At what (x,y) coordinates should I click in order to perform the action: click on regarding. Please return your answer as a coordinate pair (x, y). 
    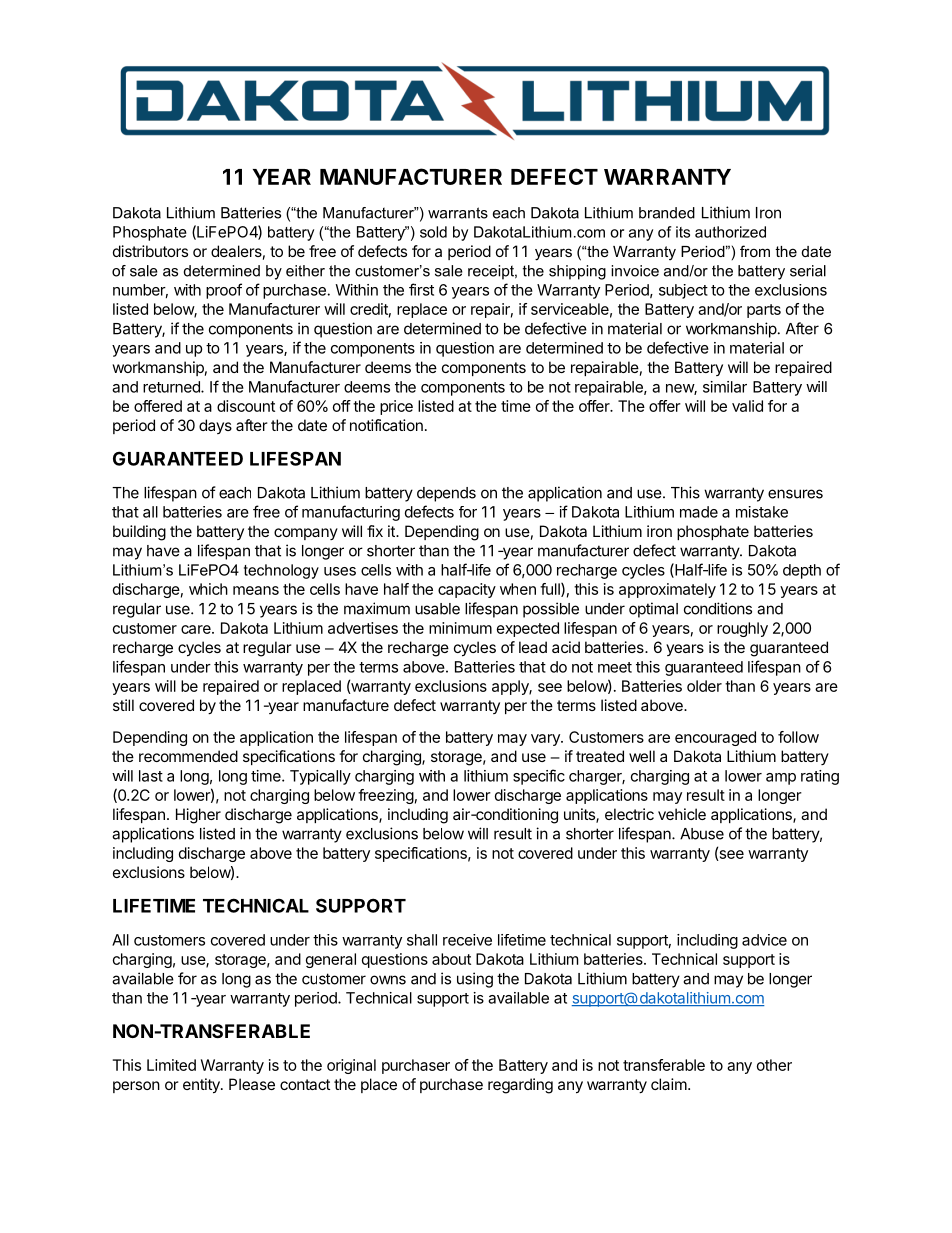
    Looking at the image, I should click on (520, 1086).
